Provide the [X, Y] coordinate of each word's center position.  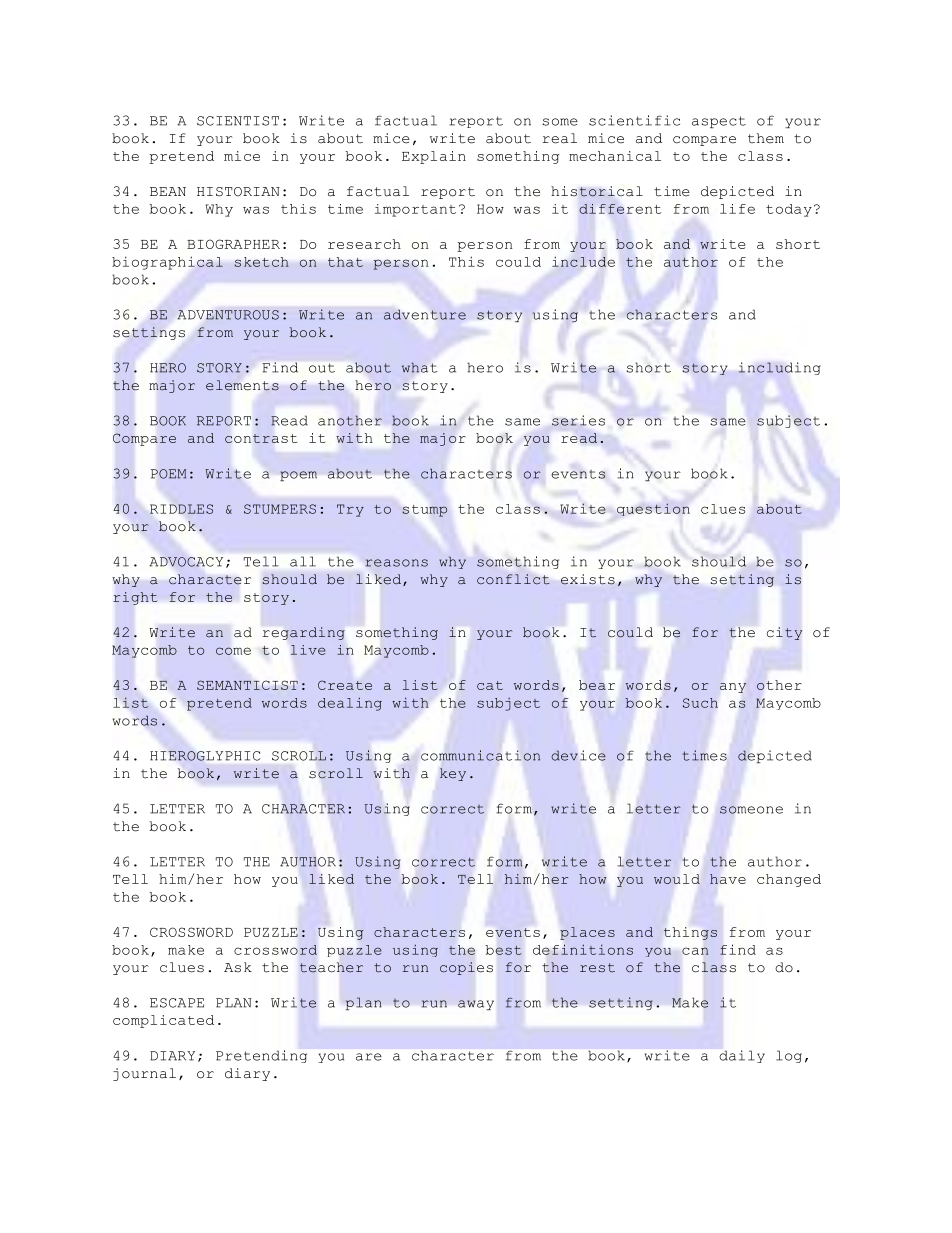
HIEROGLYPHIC [205, 756]
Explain [434, 157]
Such [700, 703]
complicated [163, 1021]
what [419, 367]
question [653, 509]
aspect [719, 122]
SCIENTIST [238, 121]
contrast [261, 438]
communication [480, 755]
